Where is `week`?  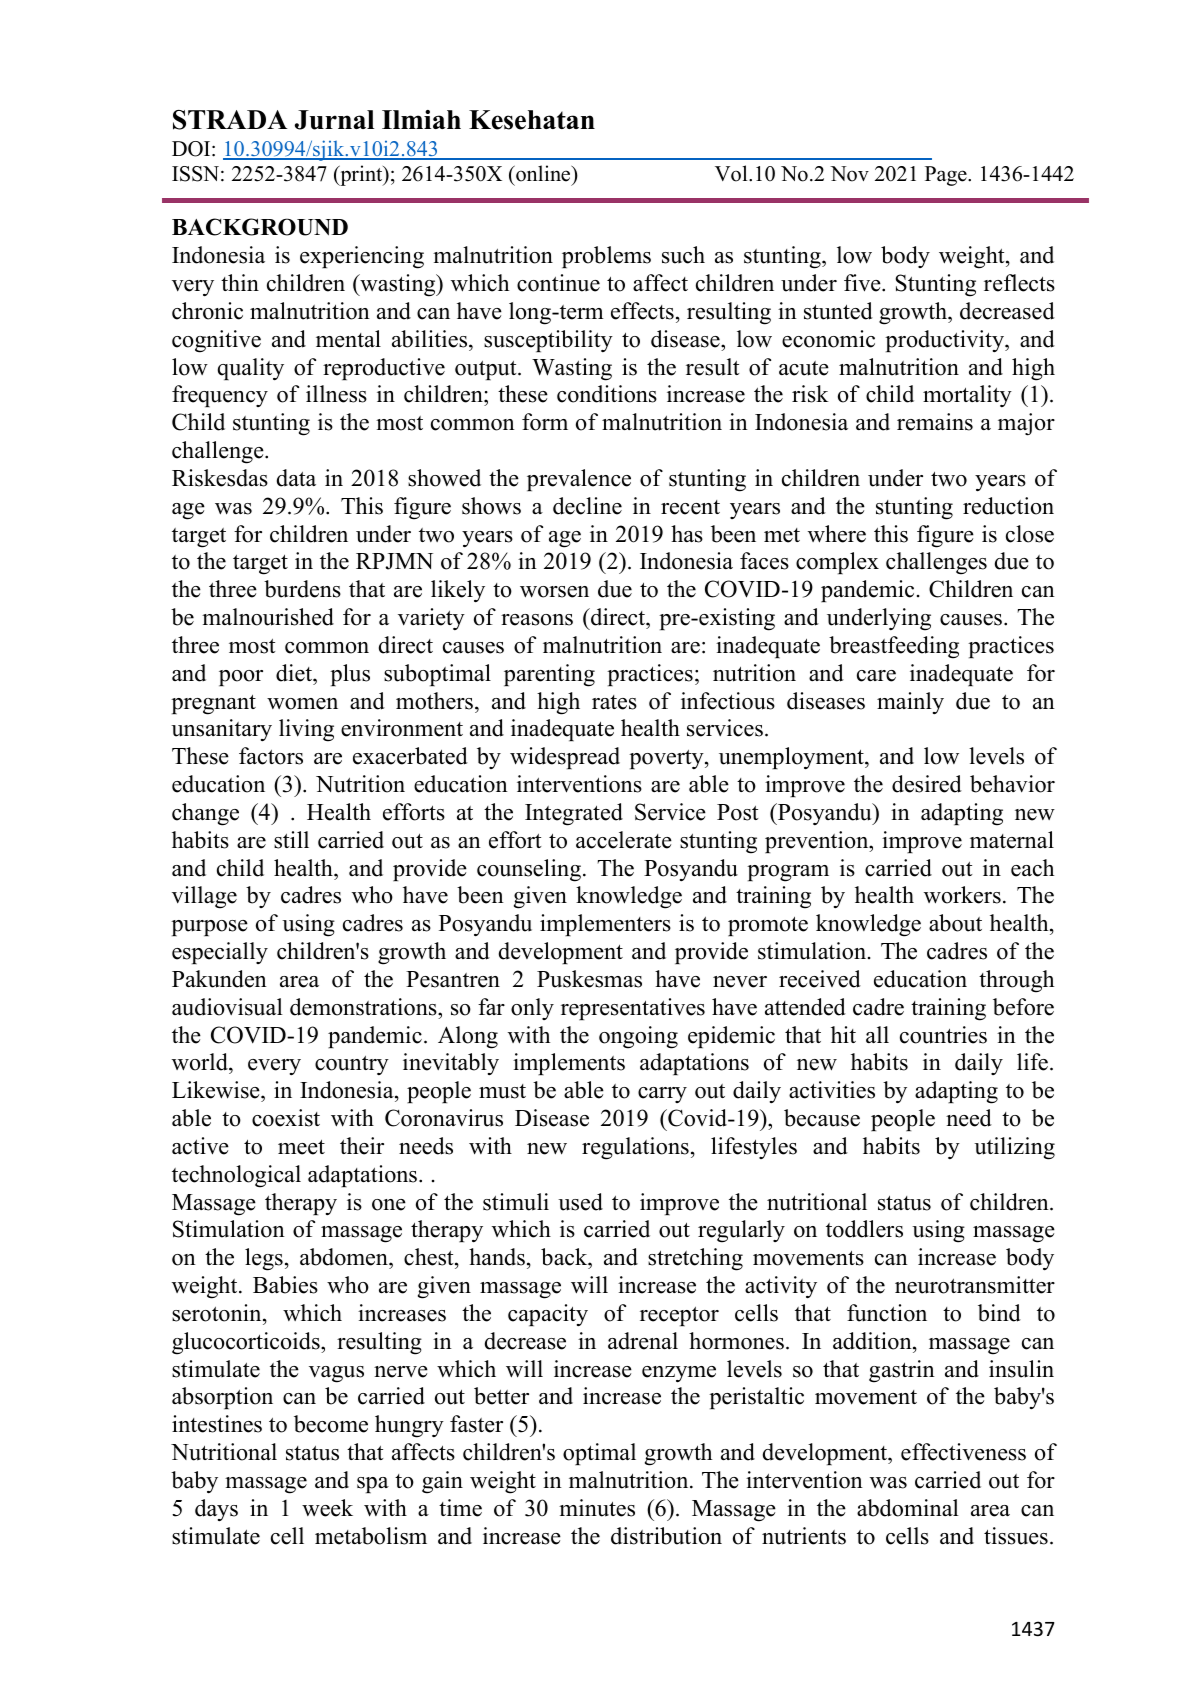
week is located at coordinates (327, 1508).
